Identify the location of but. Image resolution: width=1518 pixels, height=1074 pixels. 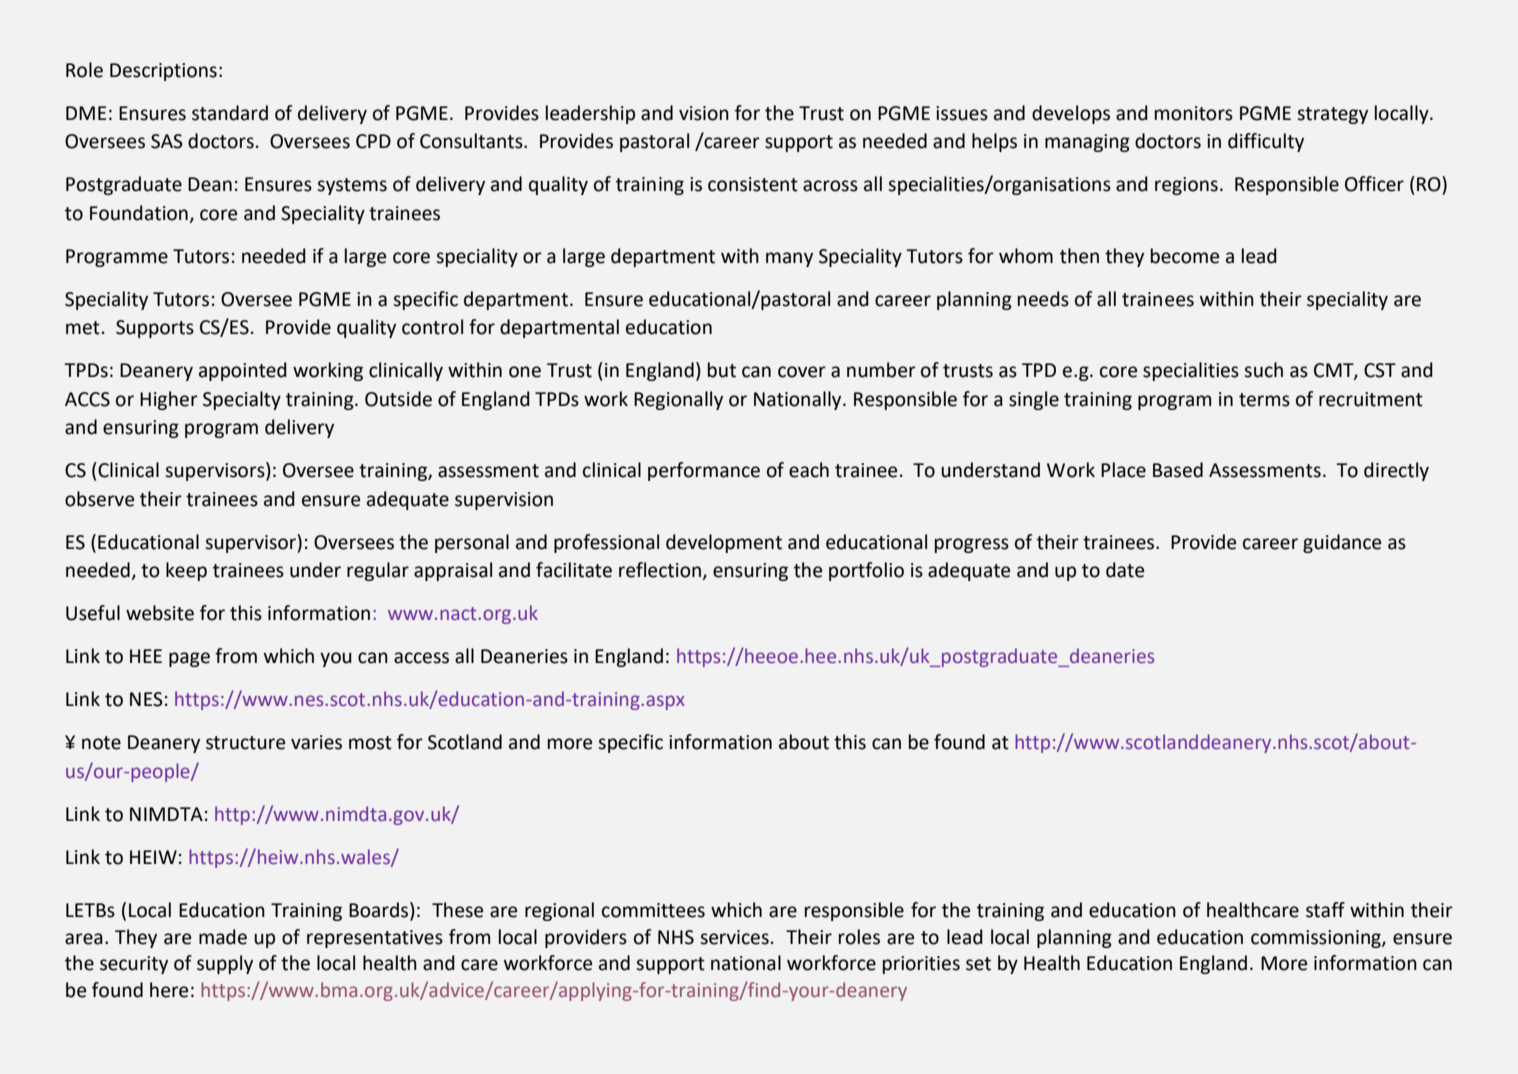
(722, 370).
